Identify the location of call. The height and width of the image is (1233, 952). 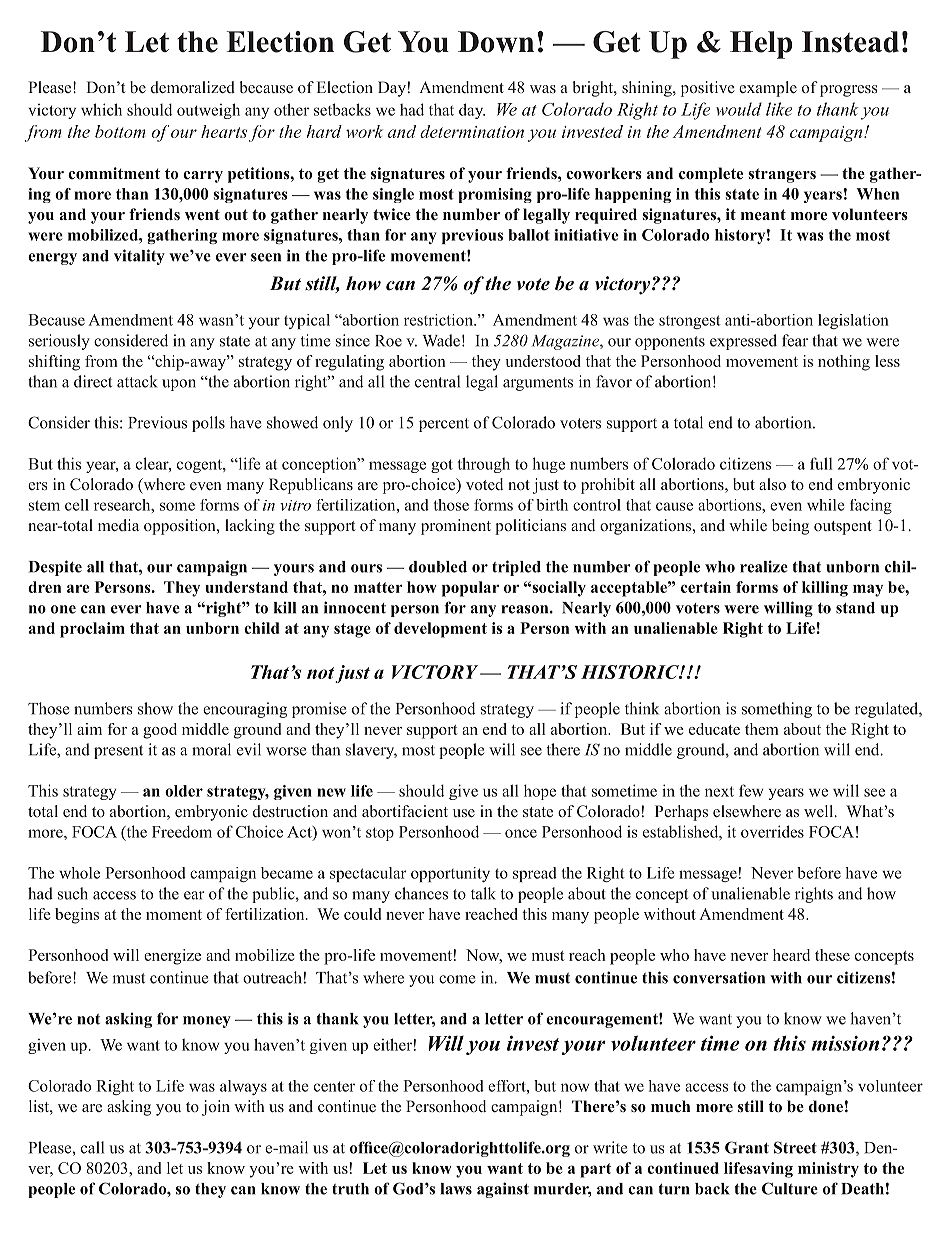
(92, 1147).
